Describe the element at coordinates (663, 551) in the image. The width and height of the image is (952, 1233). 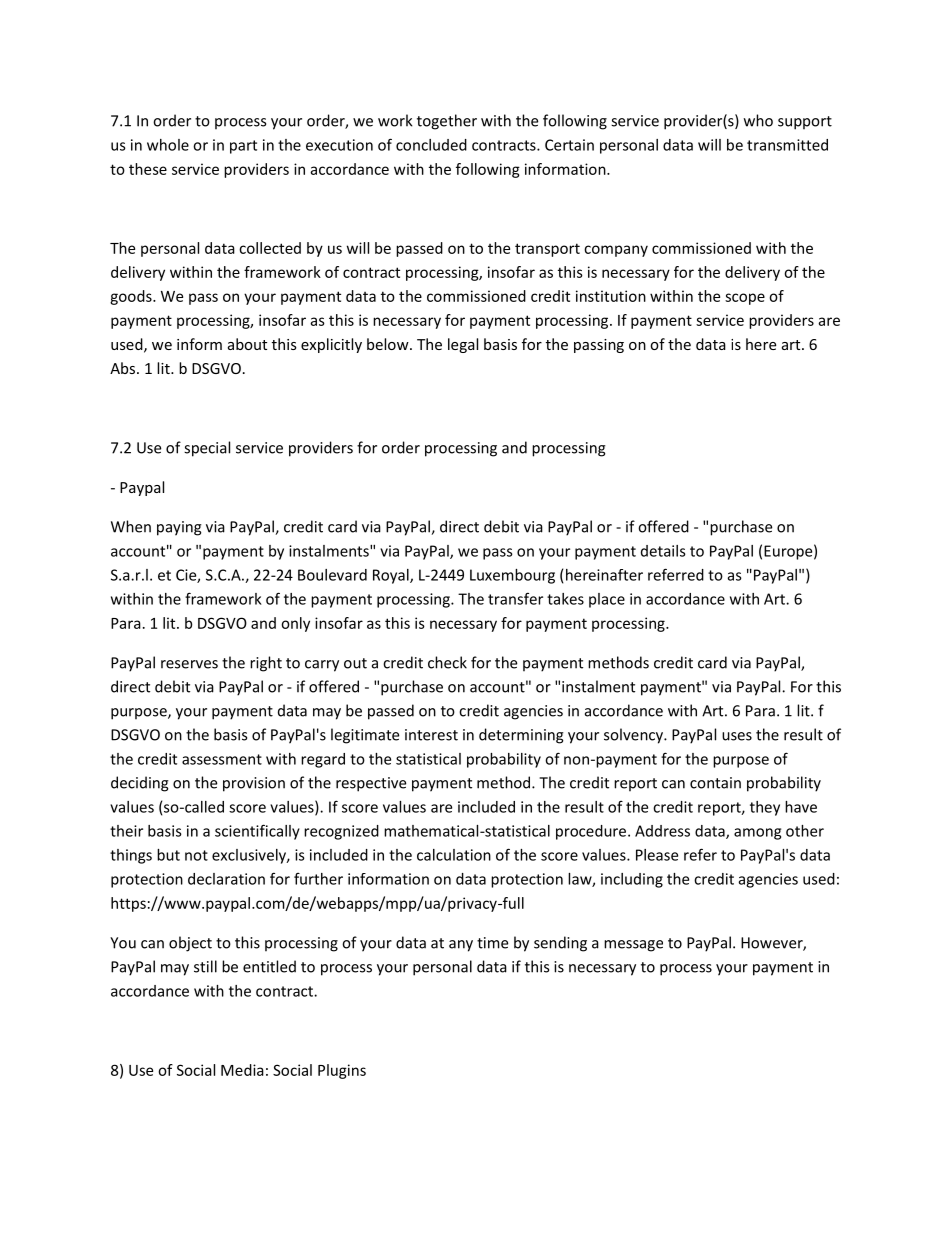
I see `details` at that location.
